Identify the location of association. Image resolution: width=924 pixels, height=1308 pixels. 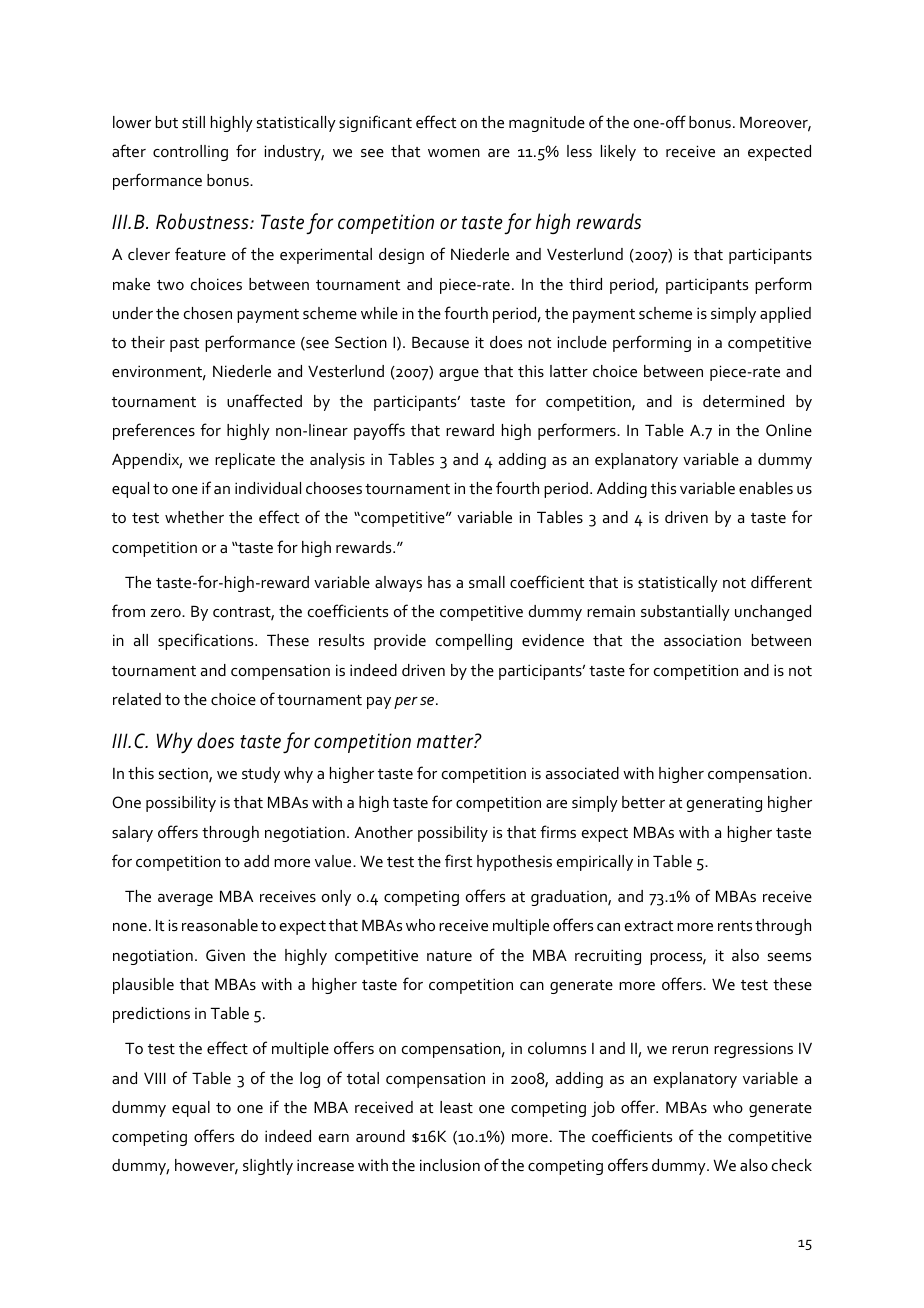
(702, 640).
